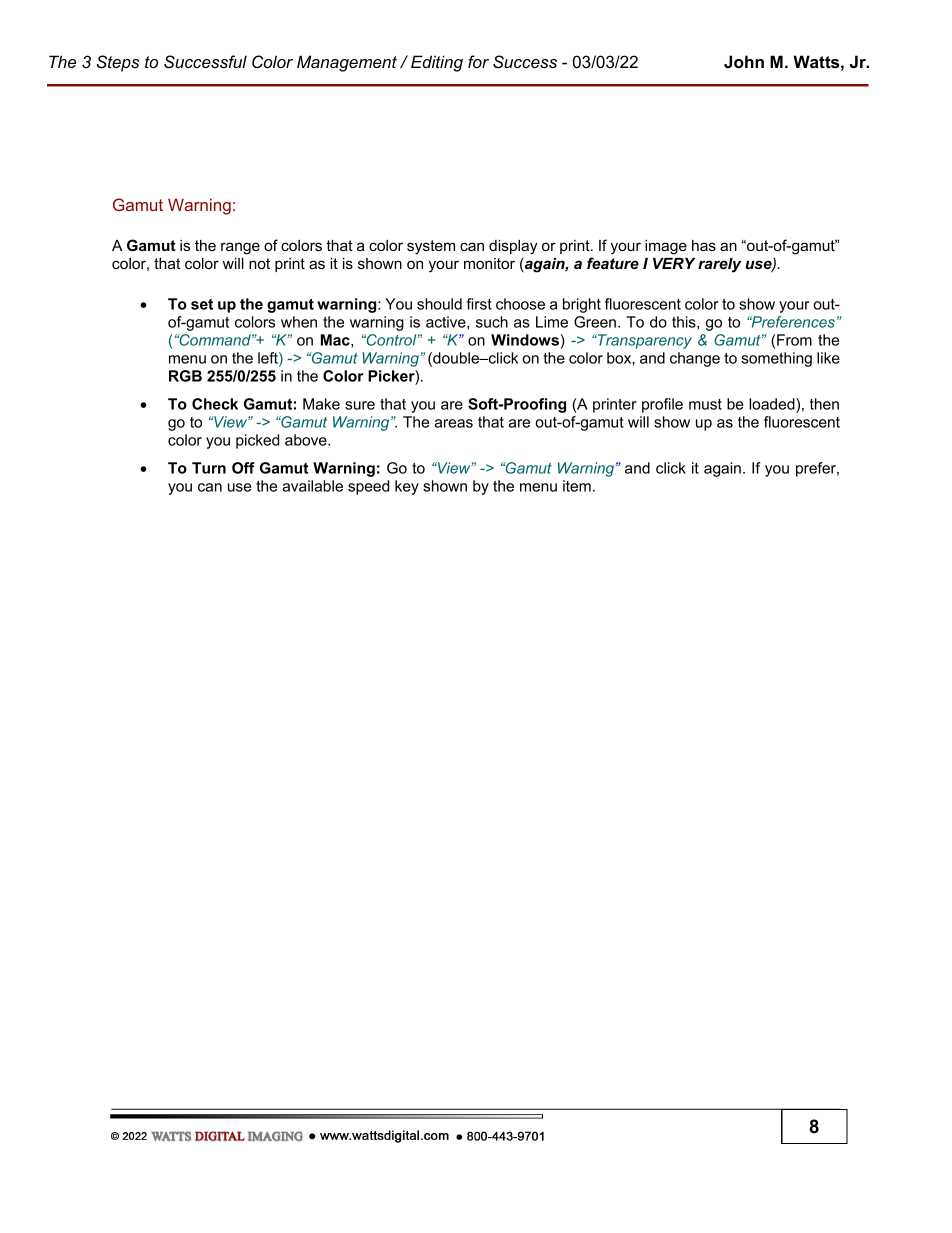 This screenshot has width=952, height=1233. Describe the element at coordinates (209, 468) in the screenshot. I see `Turn` at that location.
